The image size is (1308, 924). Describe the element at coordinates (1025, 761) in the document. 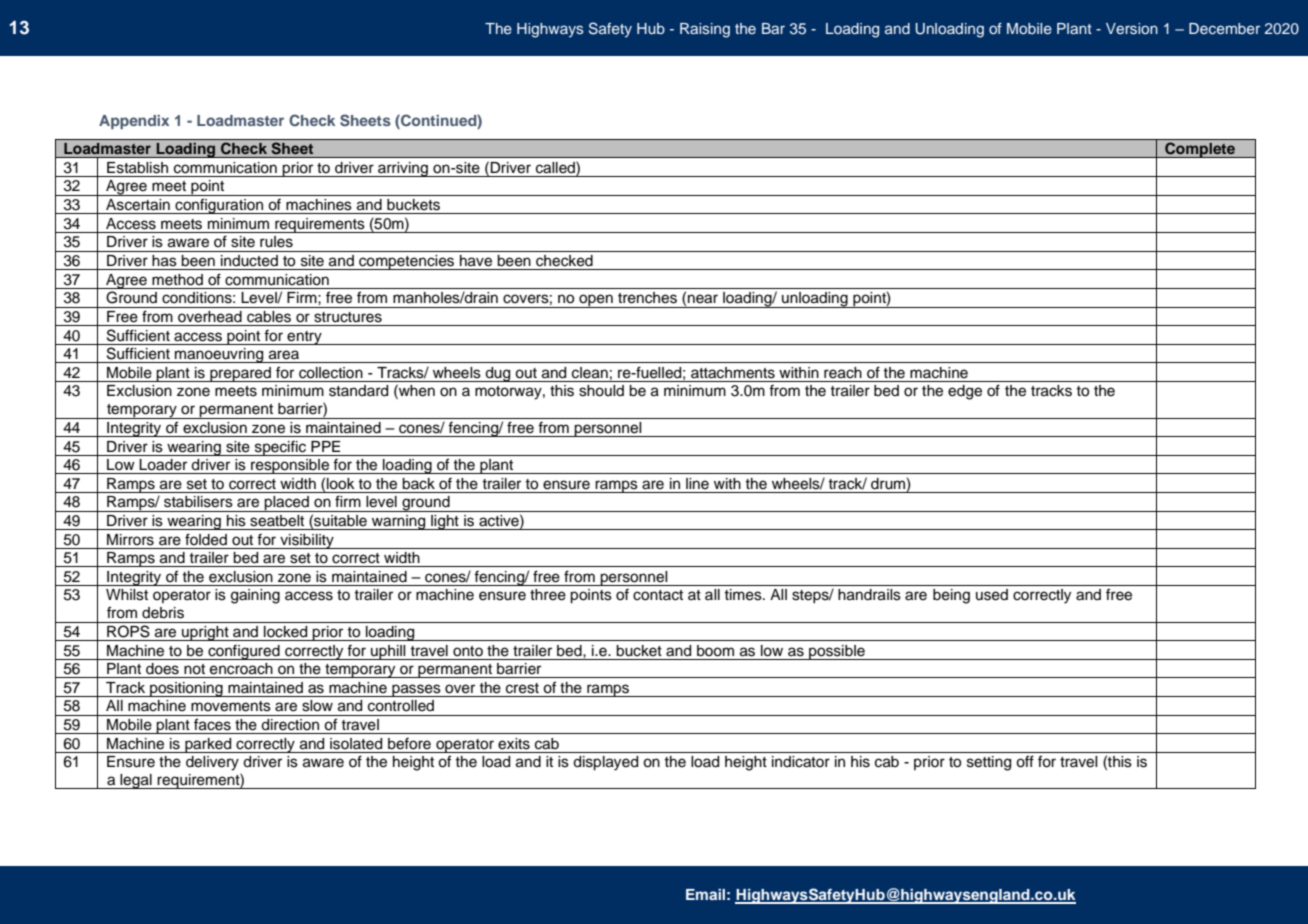

I see `off` at that location.
